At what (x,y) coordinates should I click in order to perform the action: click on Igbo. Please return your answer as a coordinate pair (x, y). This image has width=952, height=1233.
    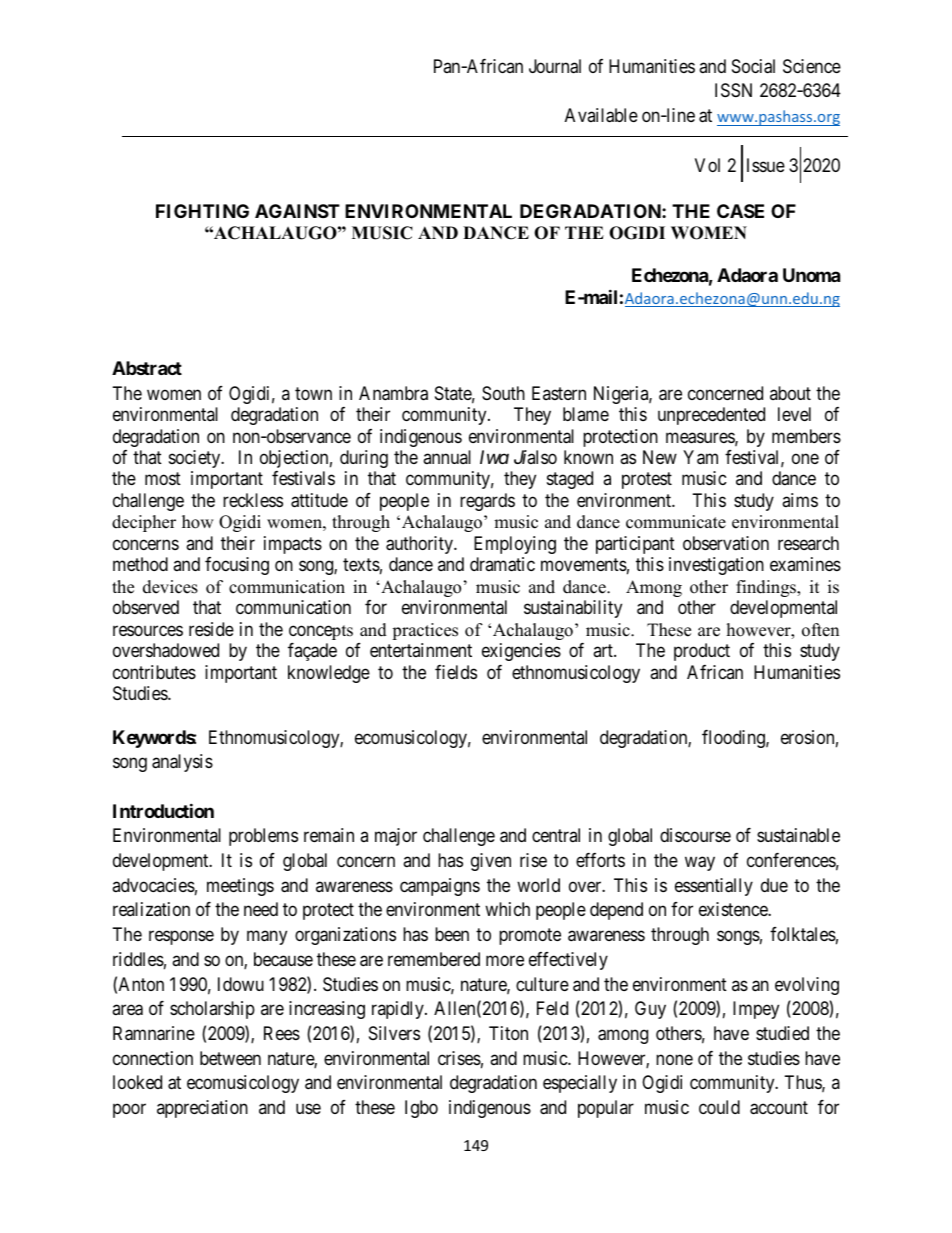
    Looking at the image, I should click on (421, 1109).
